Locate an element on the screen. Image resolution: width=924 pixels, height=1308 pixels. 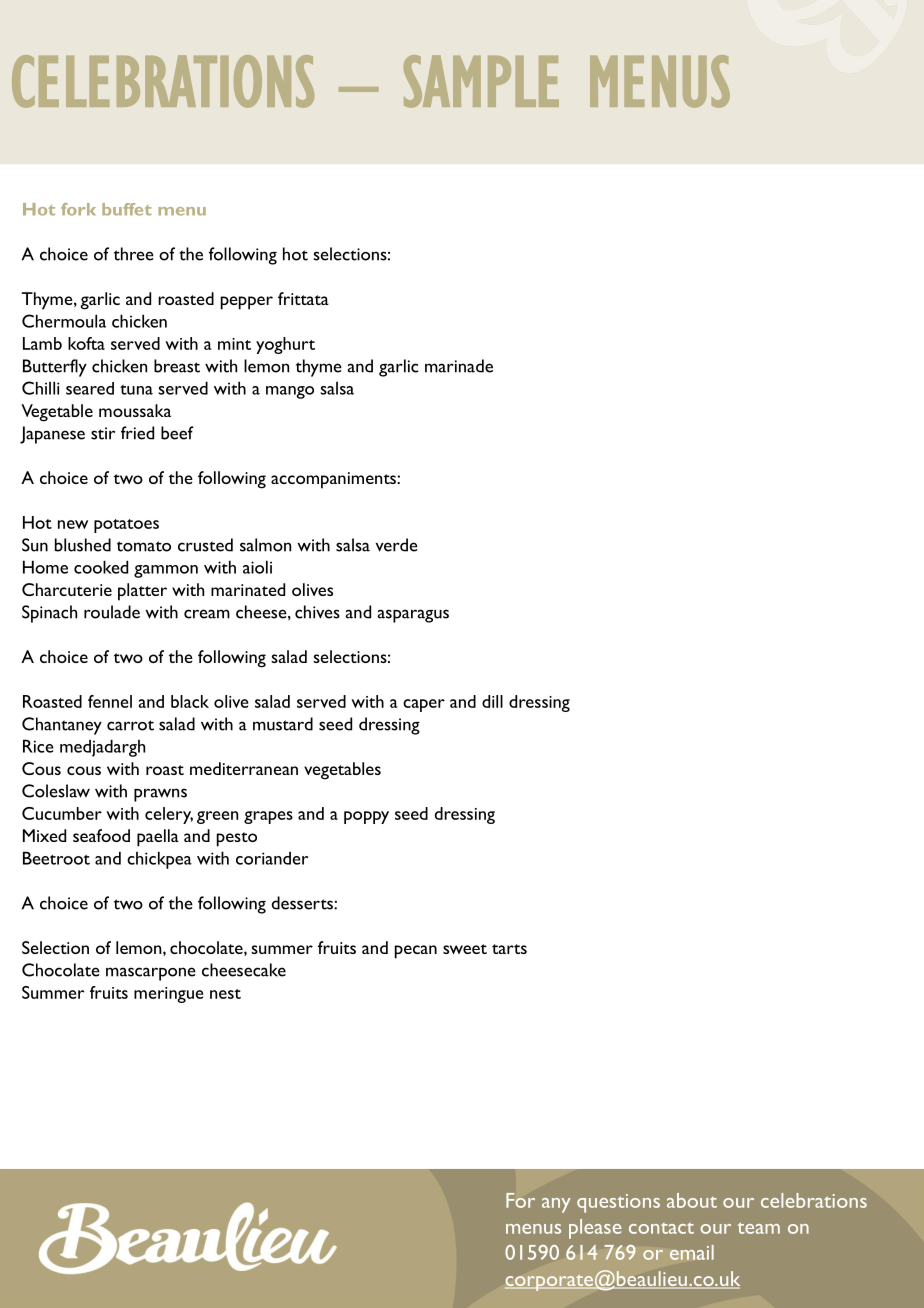
buffet is located at coordinates (126, 209).
